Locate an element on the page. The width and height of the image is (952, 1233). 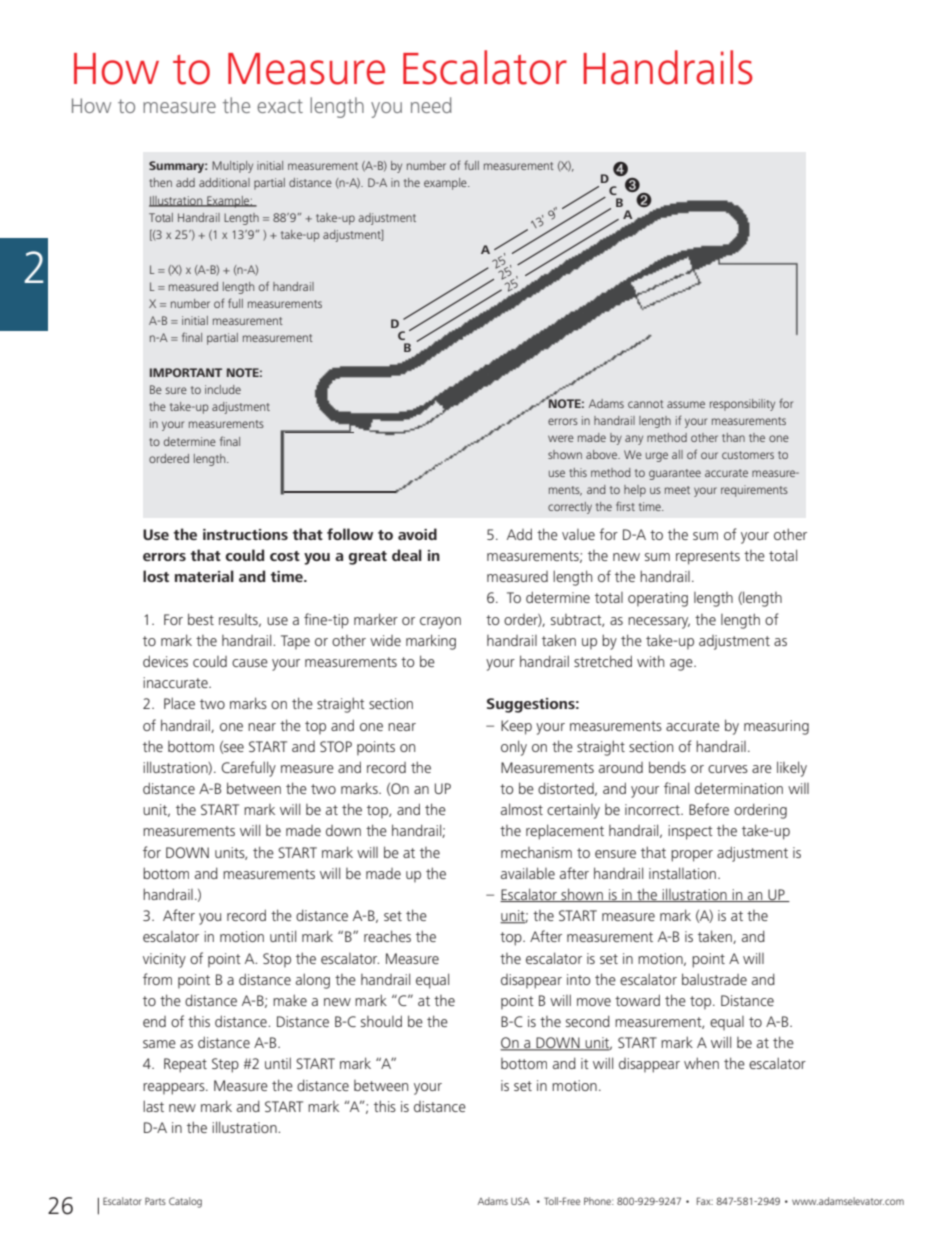
Catalog is located at coordinates (185, 1202).
